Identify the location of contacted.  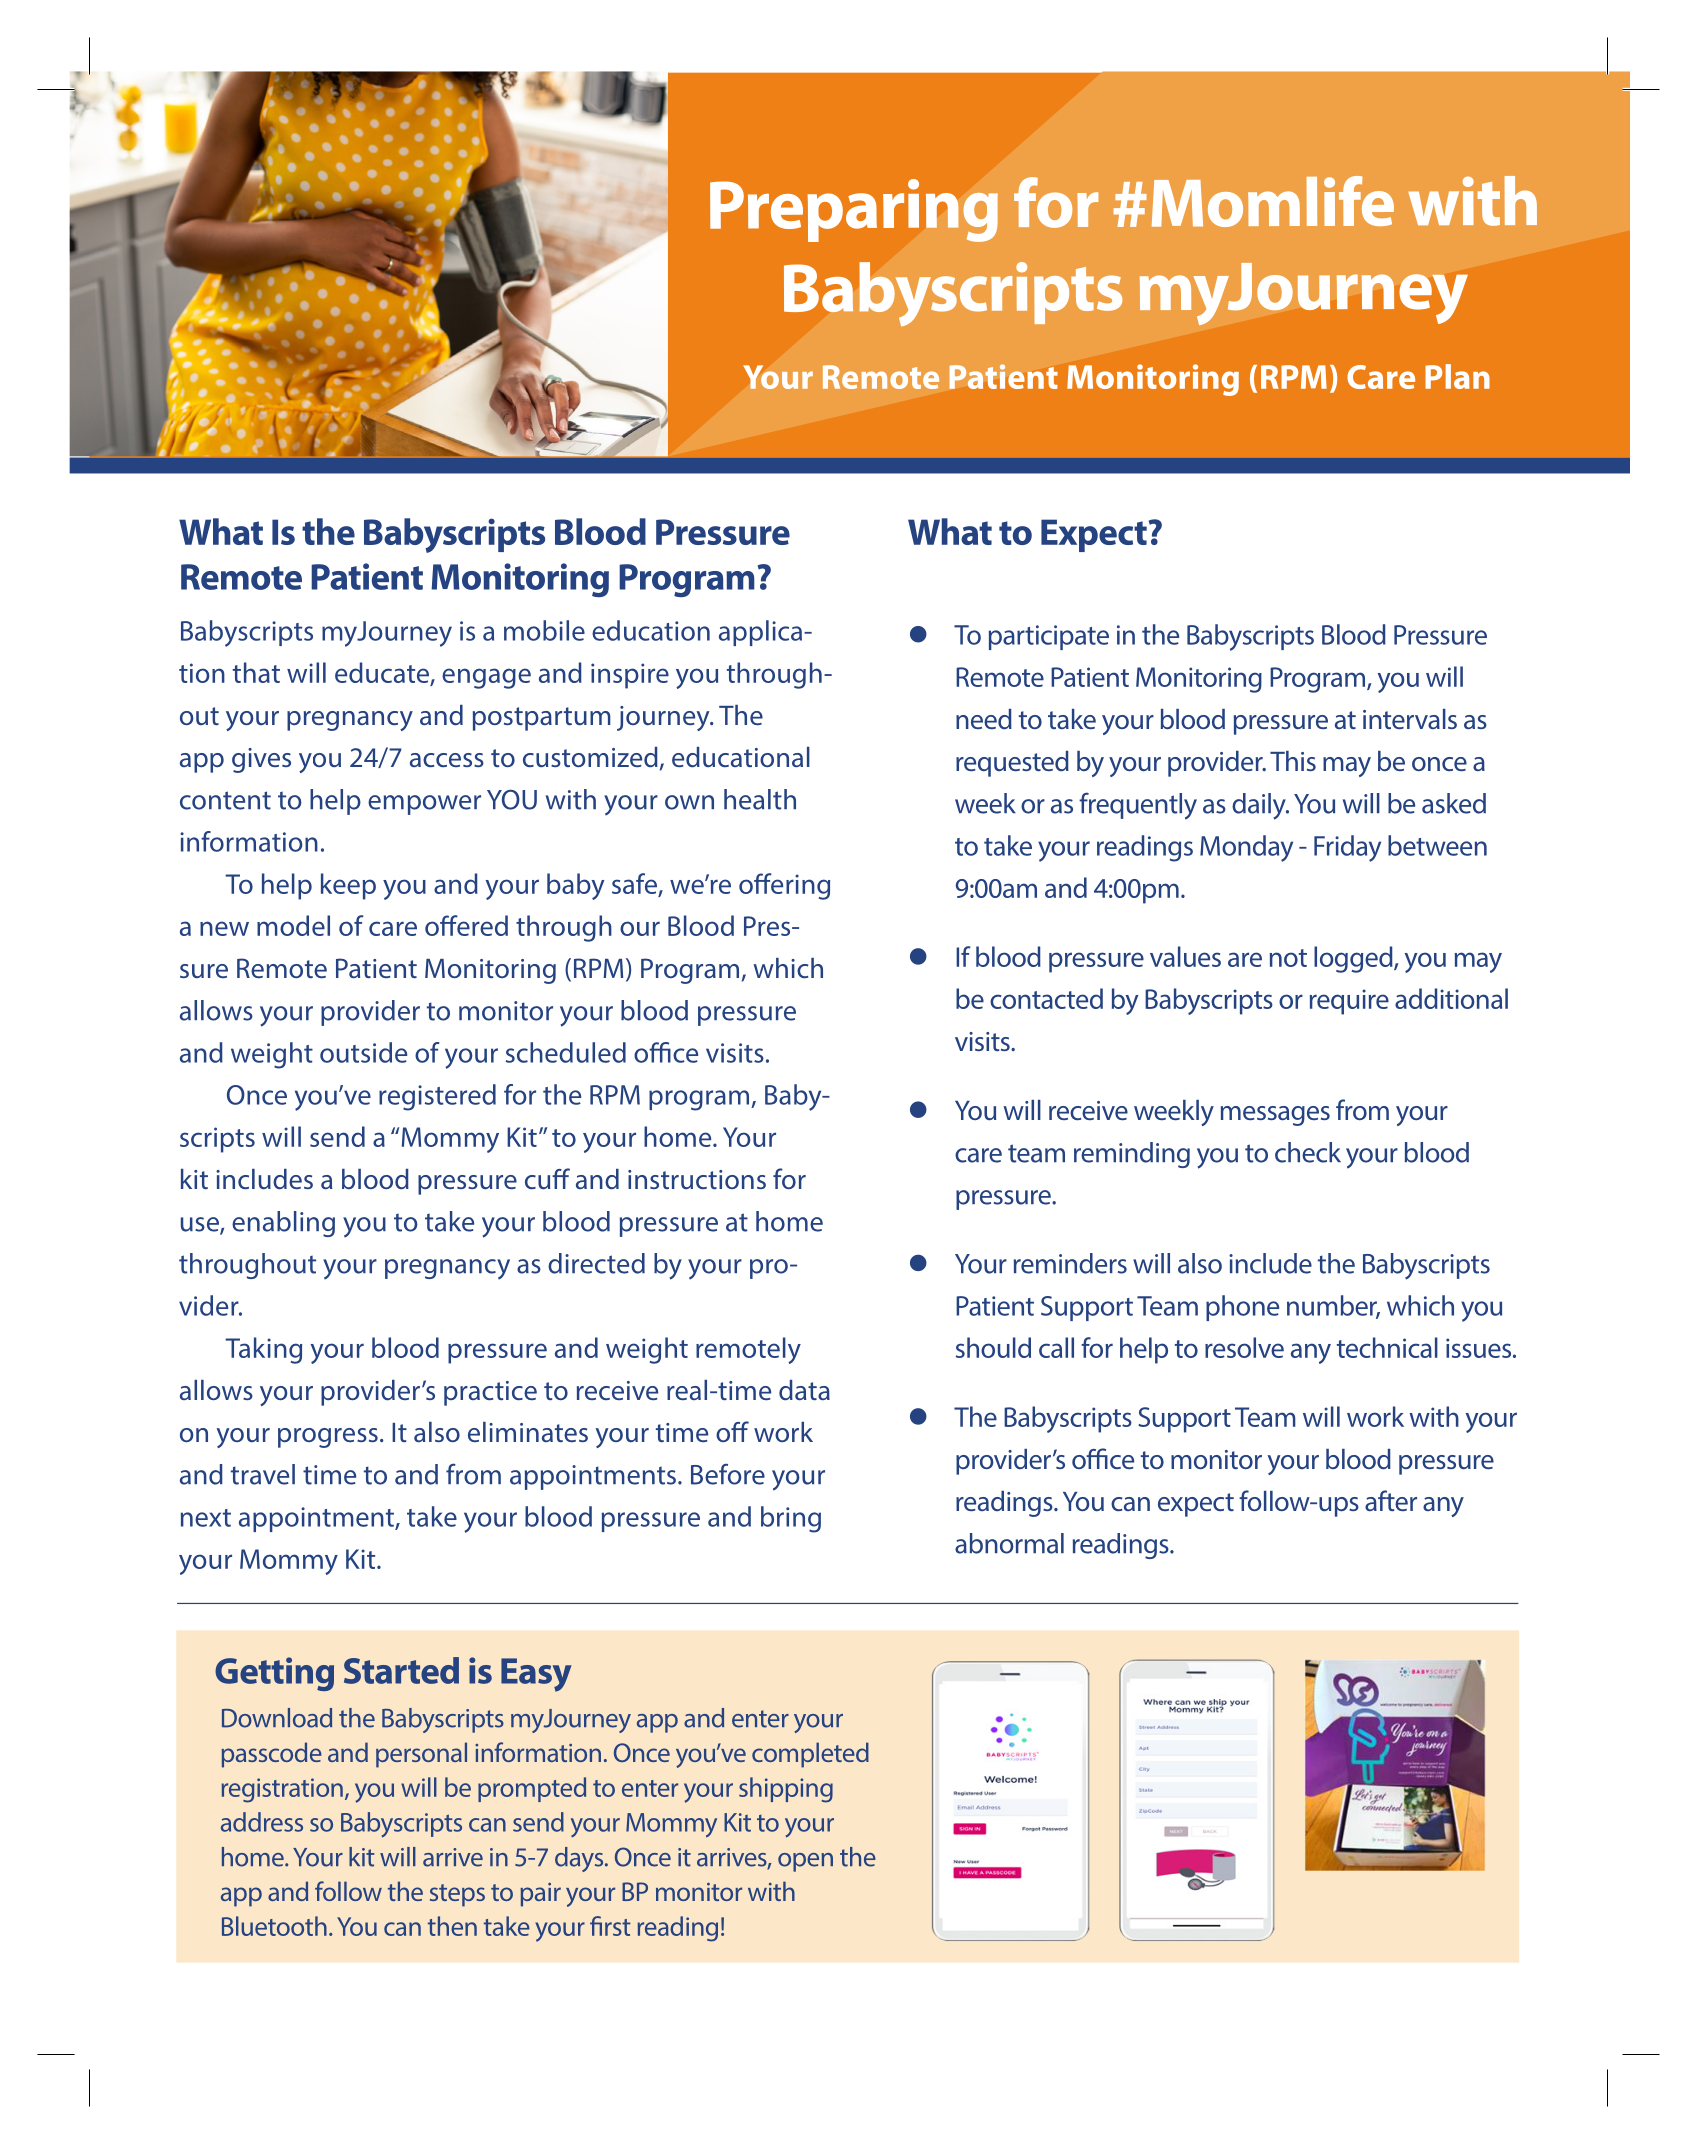
(1046, 998).
